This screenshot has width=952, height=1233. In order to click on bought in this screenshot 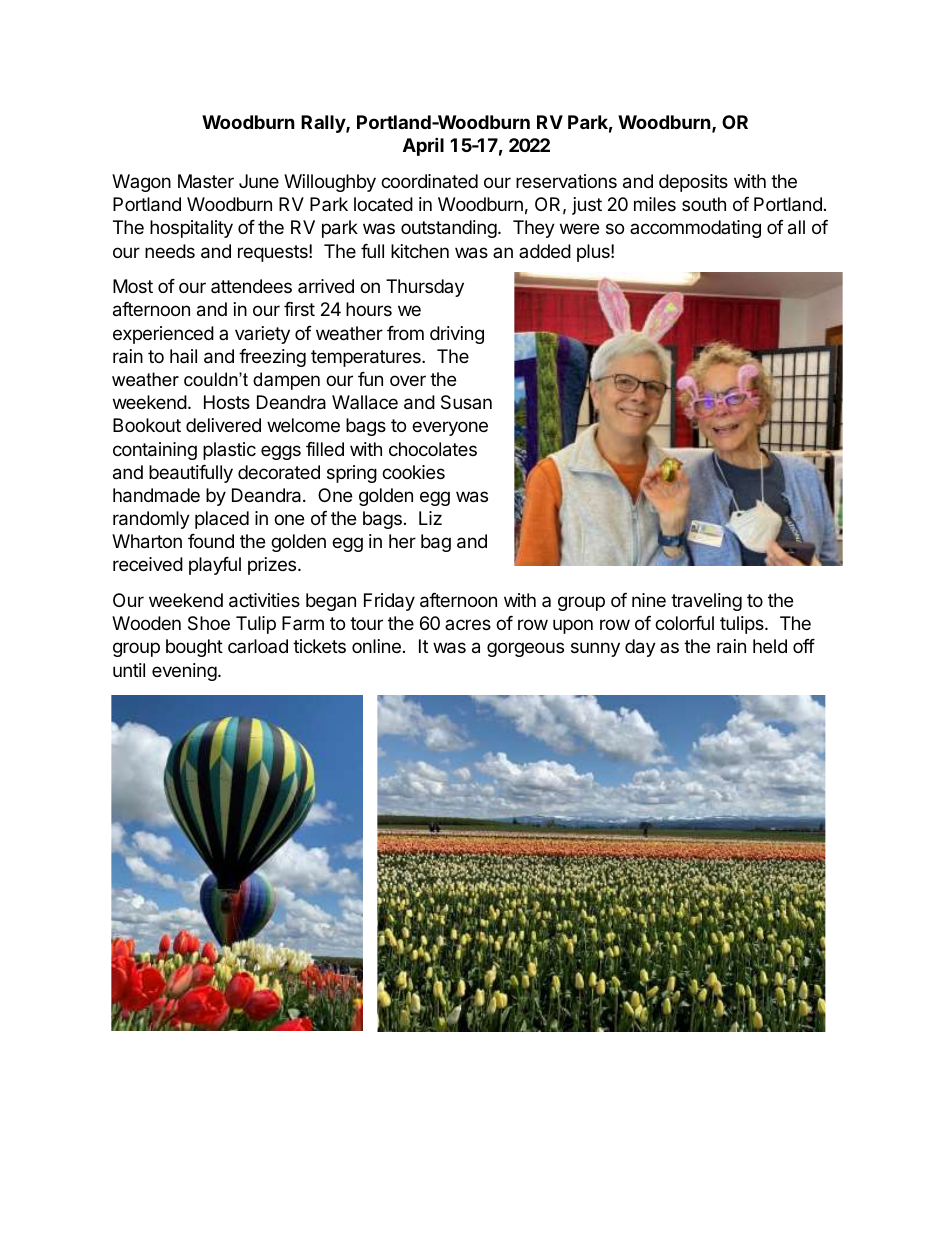, I will do `click(194, 648)`.
